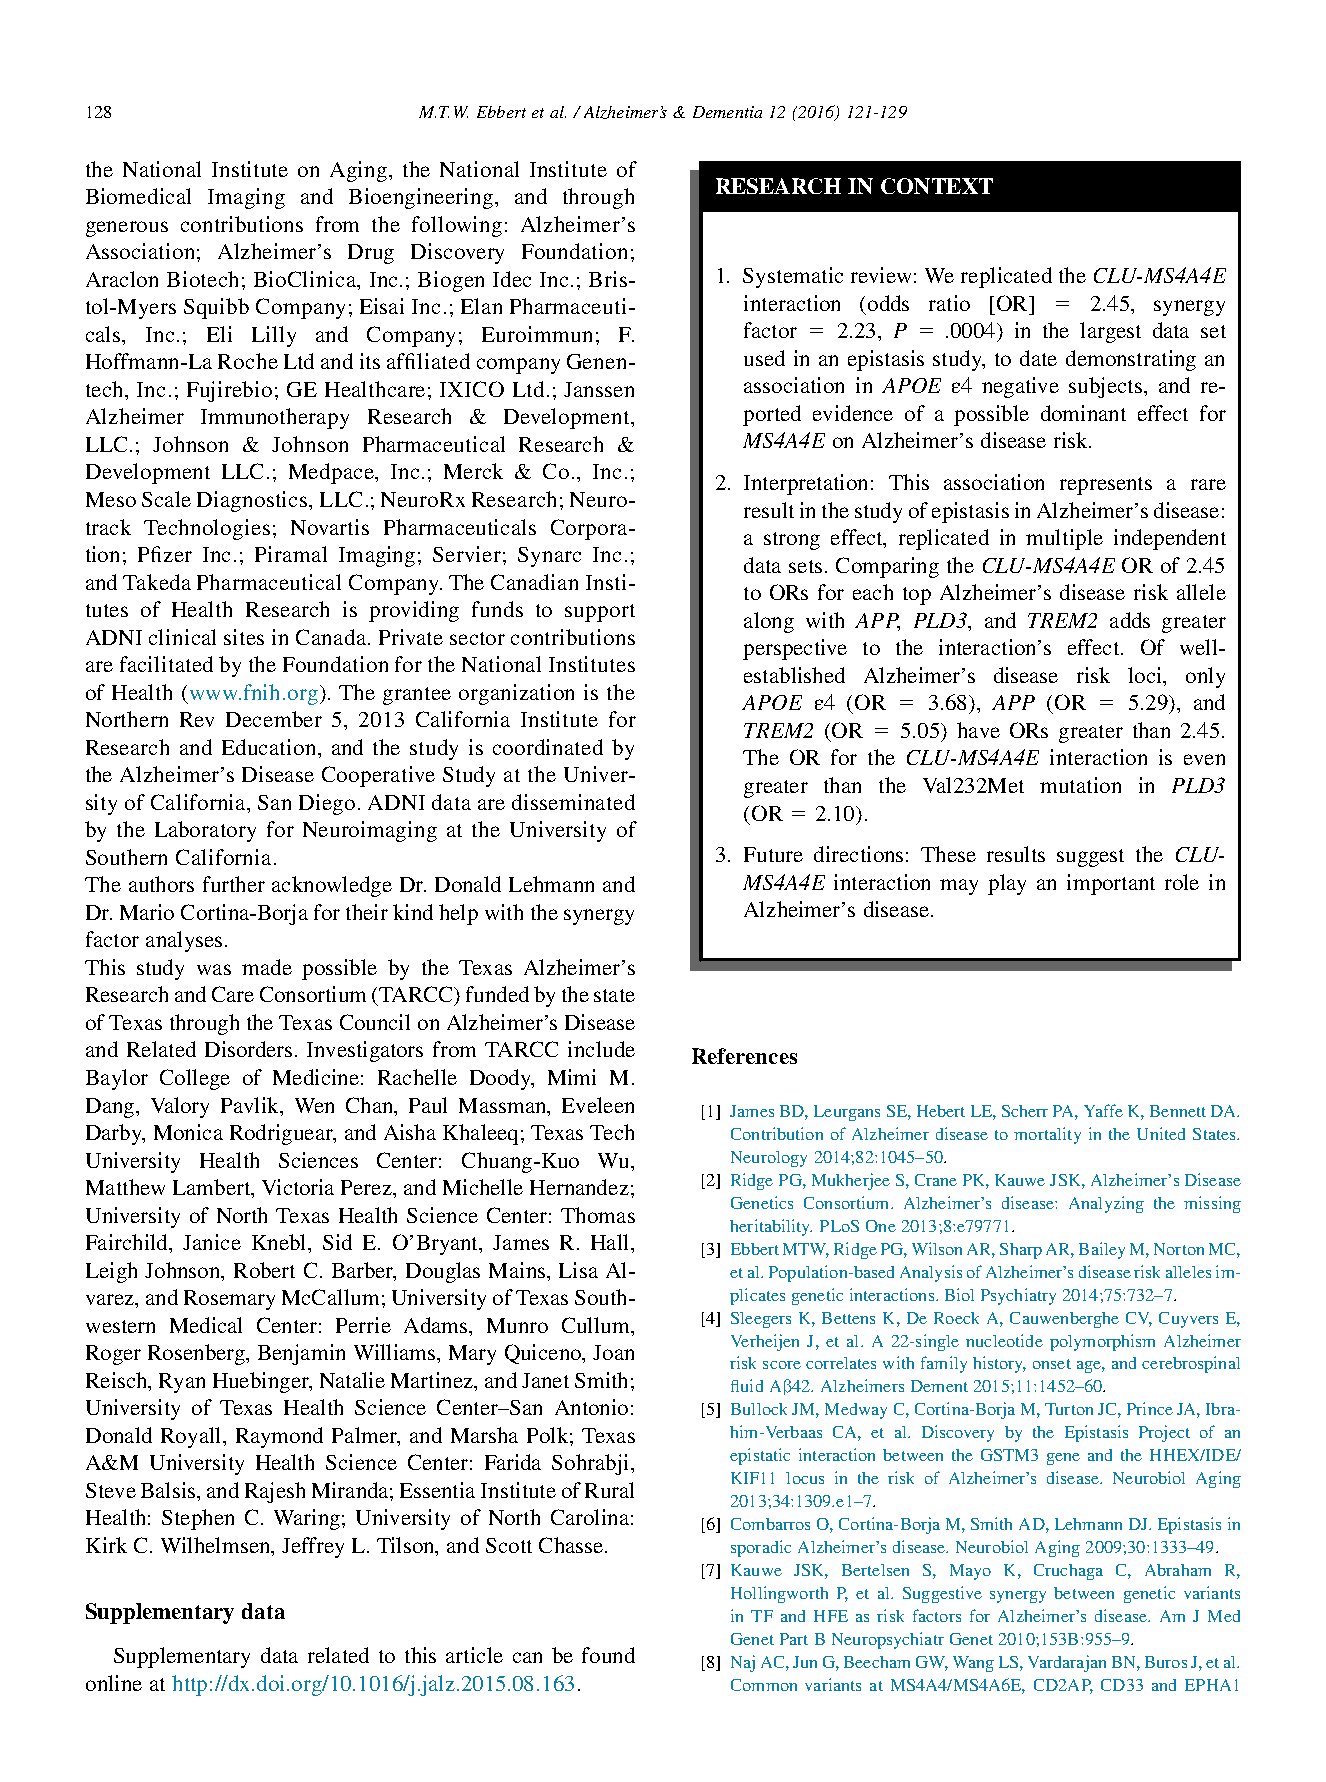  I want to click on Future, so click(773, 854).
